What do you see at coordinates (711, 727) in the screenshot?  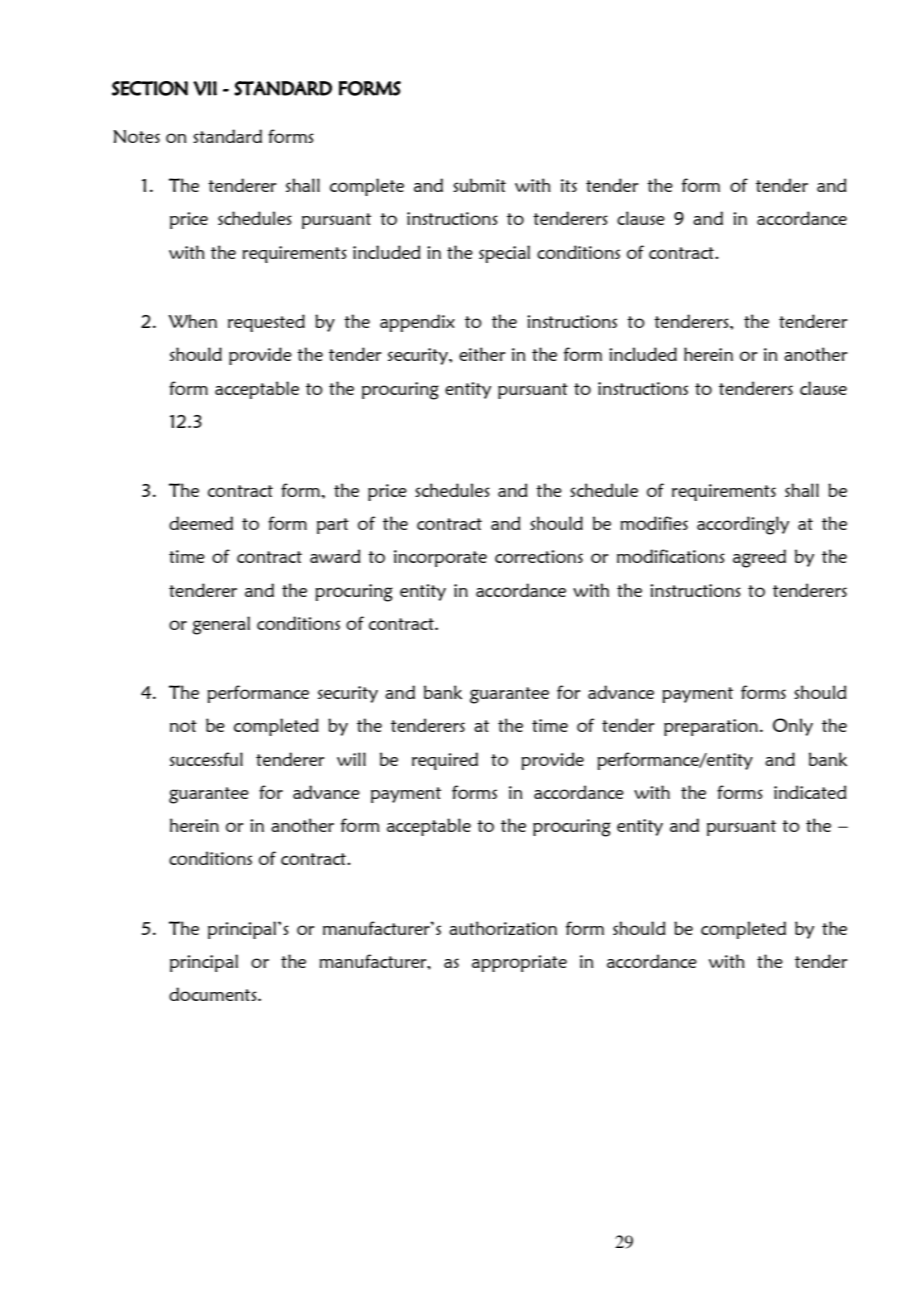 I see `preparation` at bounding box center [711, 727].
